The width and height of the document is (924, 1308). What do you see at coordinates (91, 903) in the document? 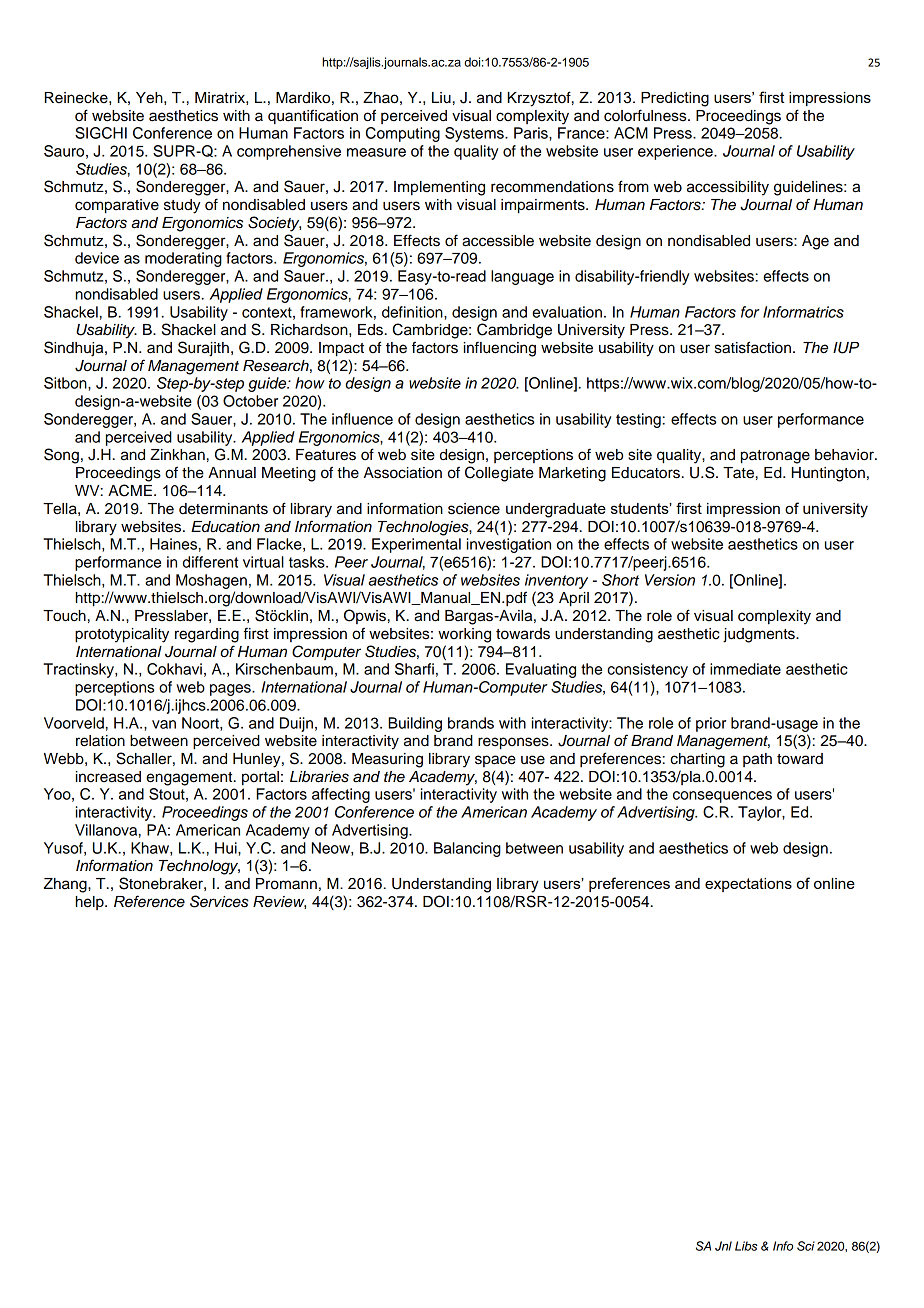
I see `help` at bounding box center [91, 903].
